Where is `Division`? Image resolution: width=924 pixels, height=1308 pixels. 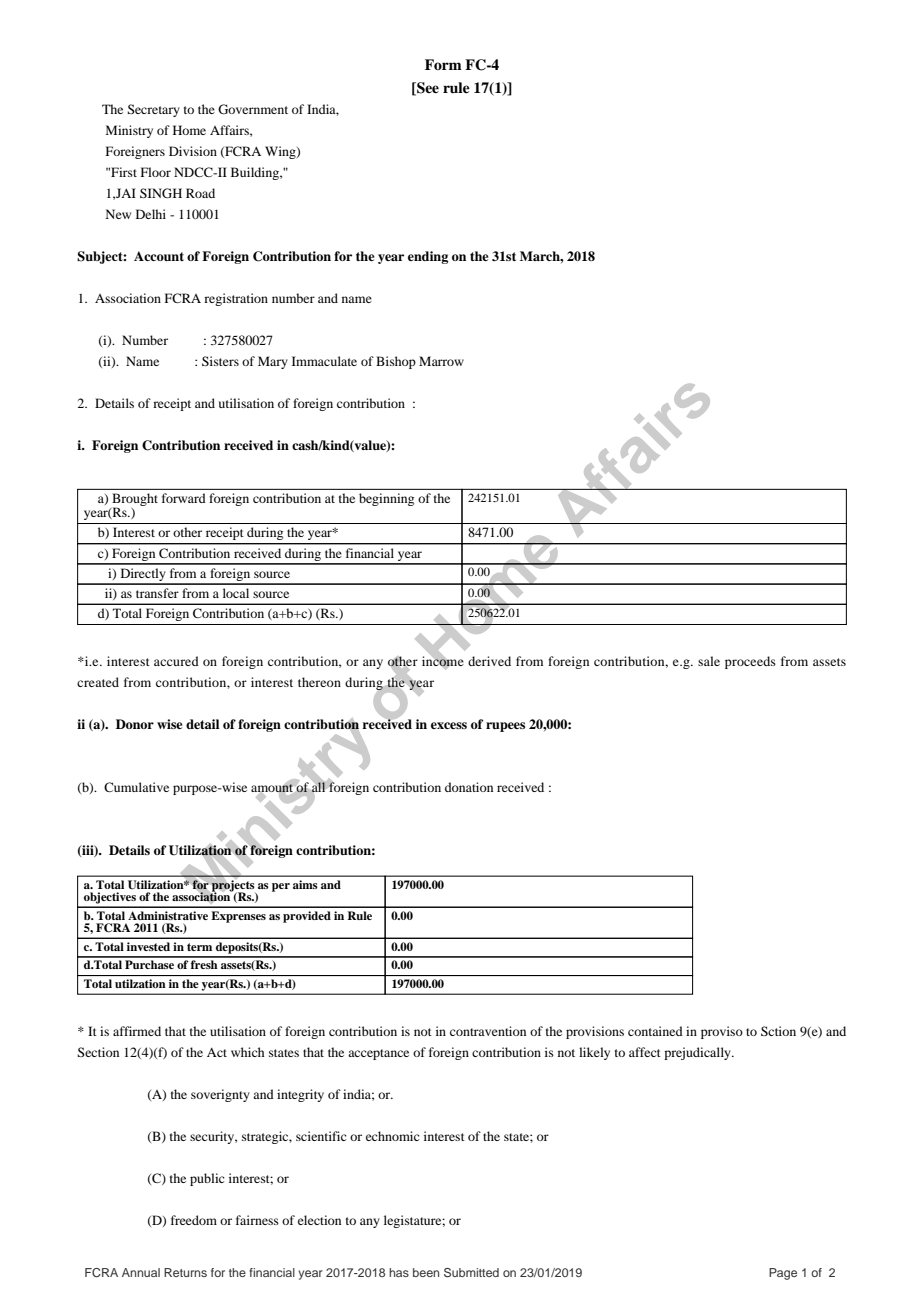 Division is located at coordinates (193, 151).
